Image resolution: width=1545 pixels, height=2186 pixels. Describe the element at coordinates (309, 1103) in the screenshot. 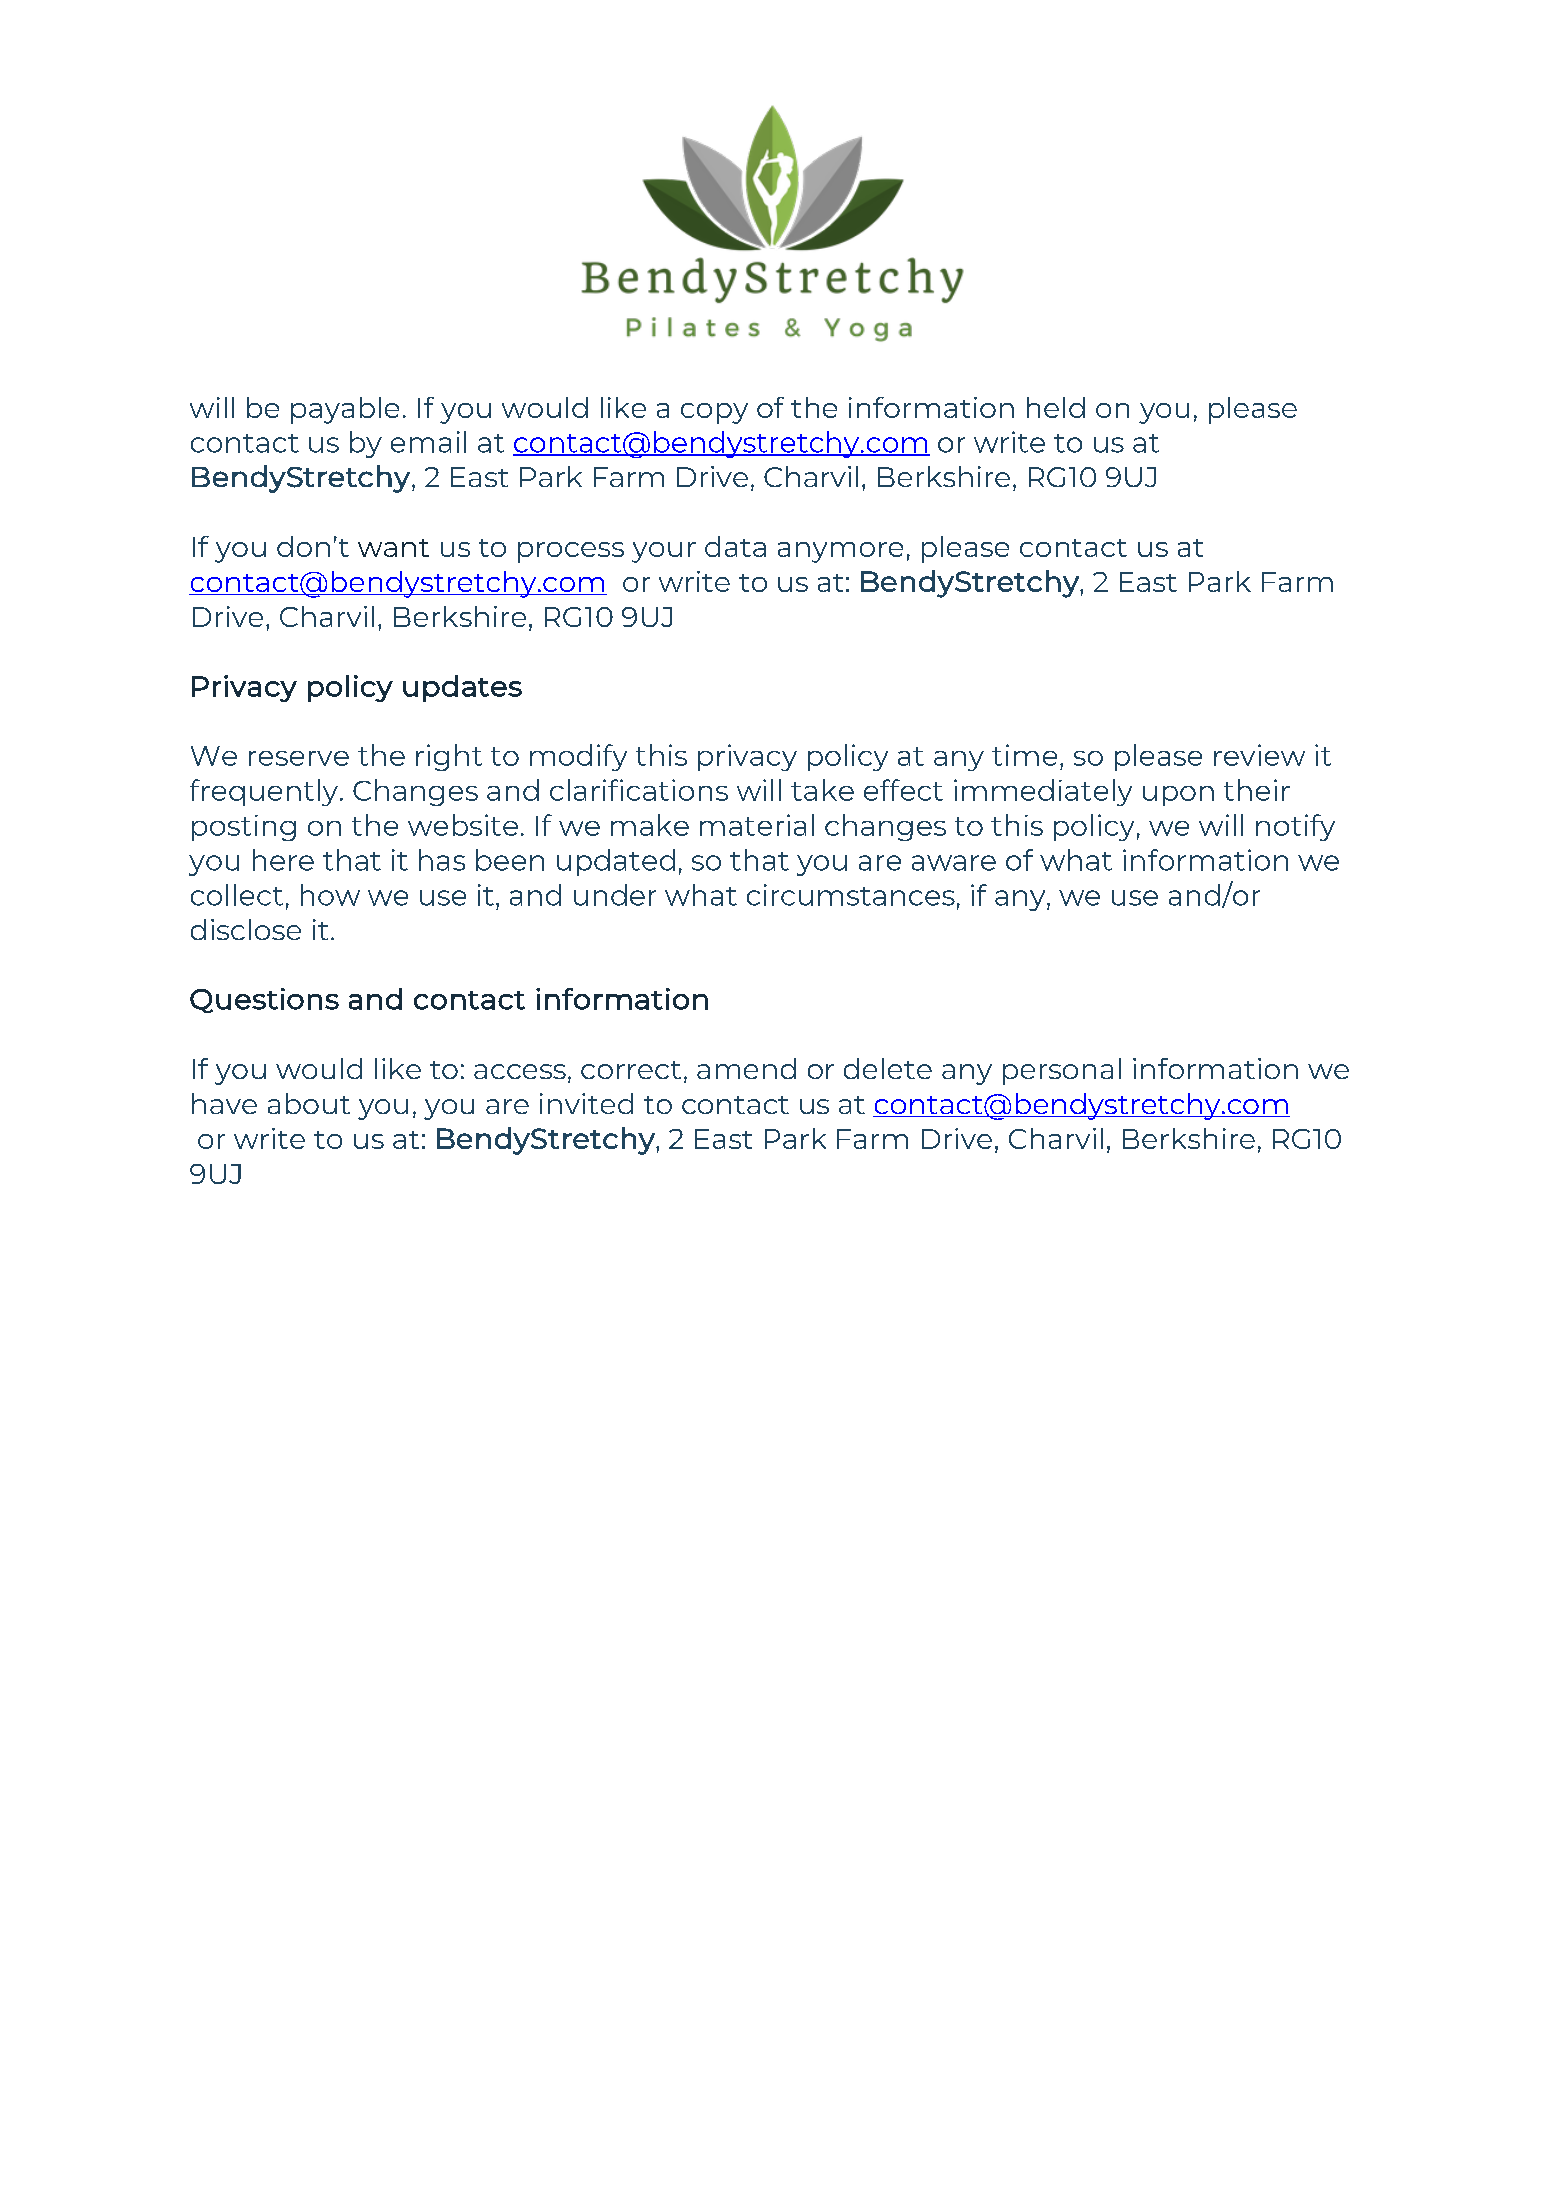

I see `about` at that location.
